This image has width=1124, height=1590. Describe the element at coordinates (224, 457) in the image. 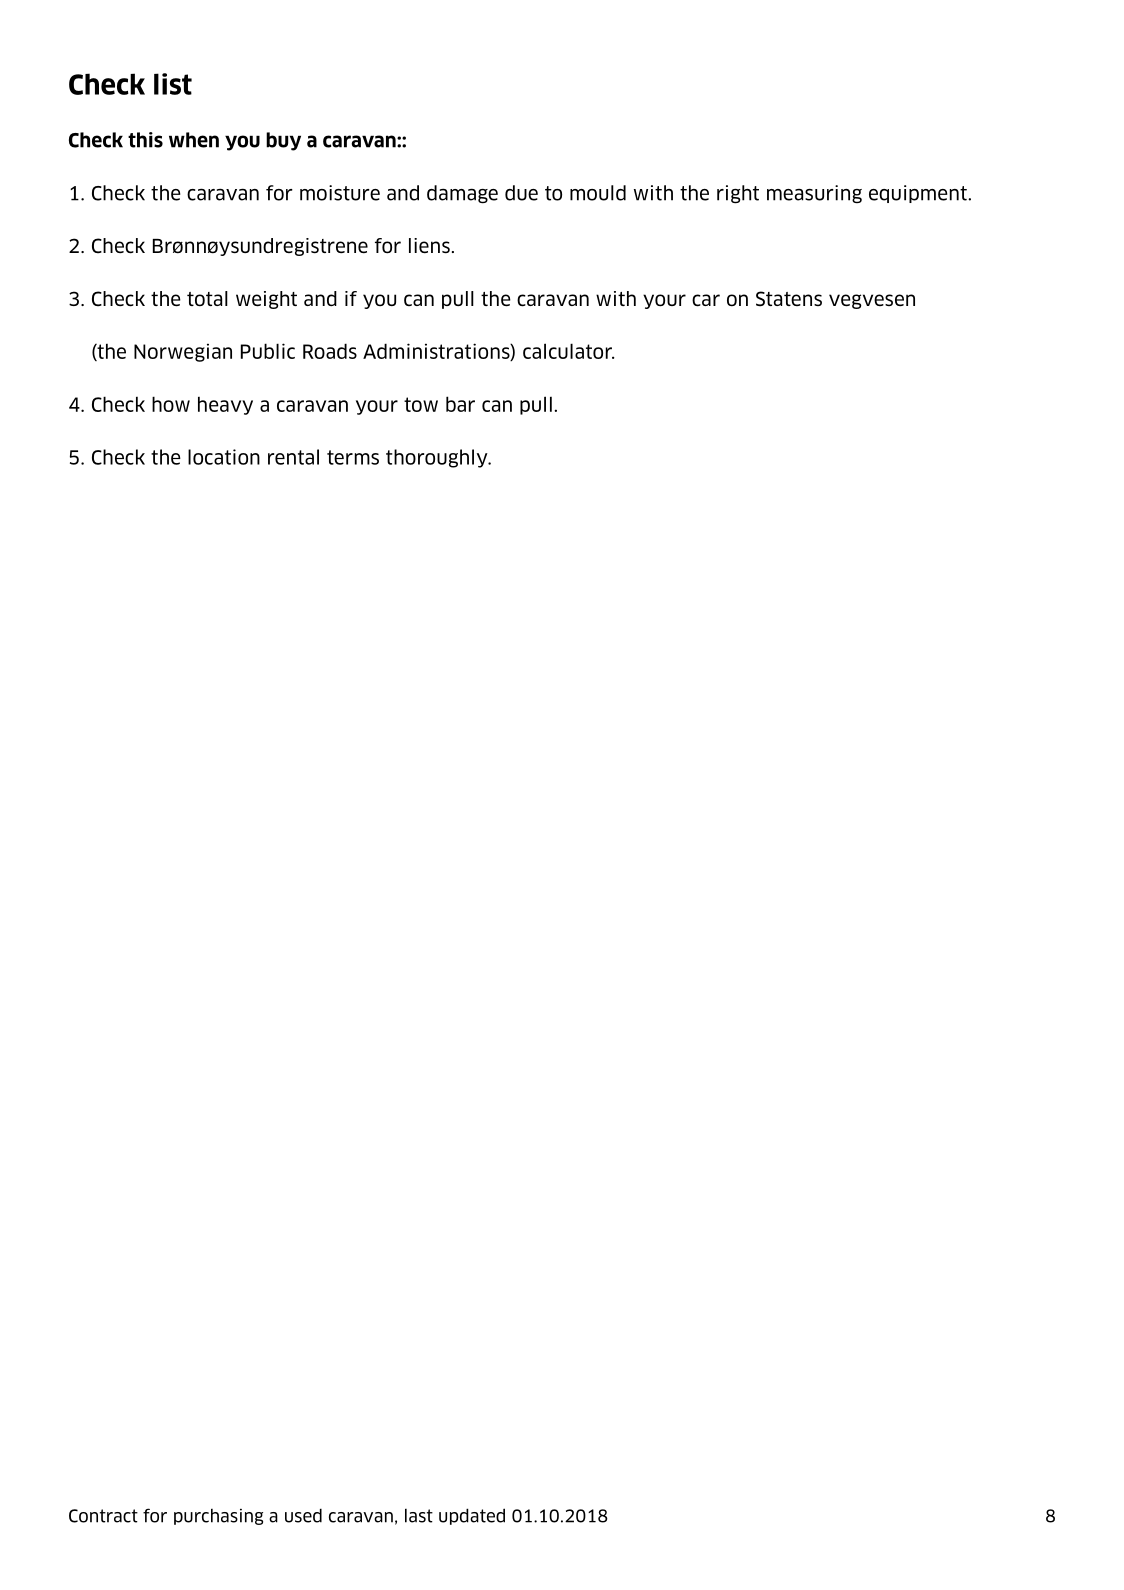

I see `location` at that location.
